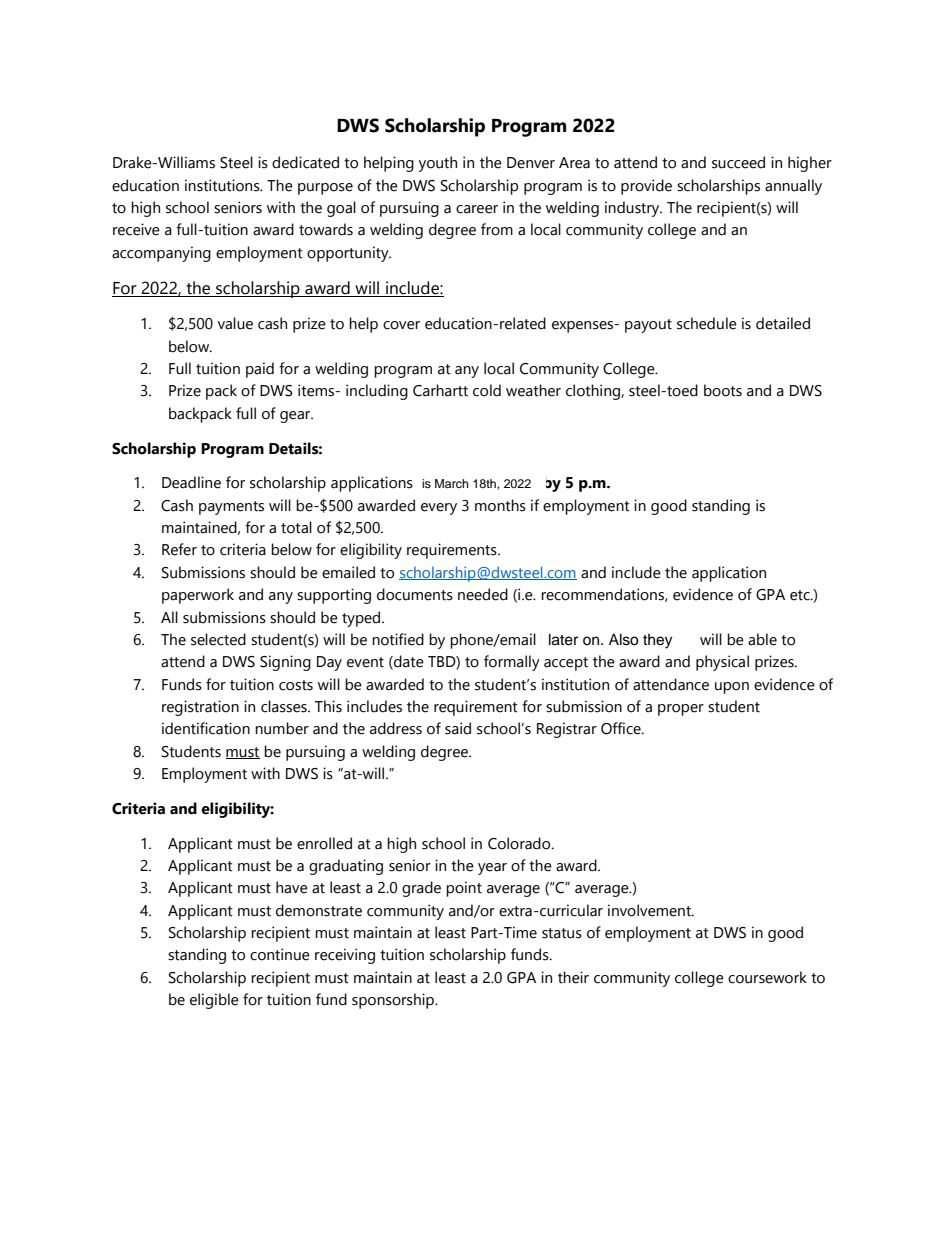 The image size is (952, 1233). I want to click on eligible, so click(214, 1001).
